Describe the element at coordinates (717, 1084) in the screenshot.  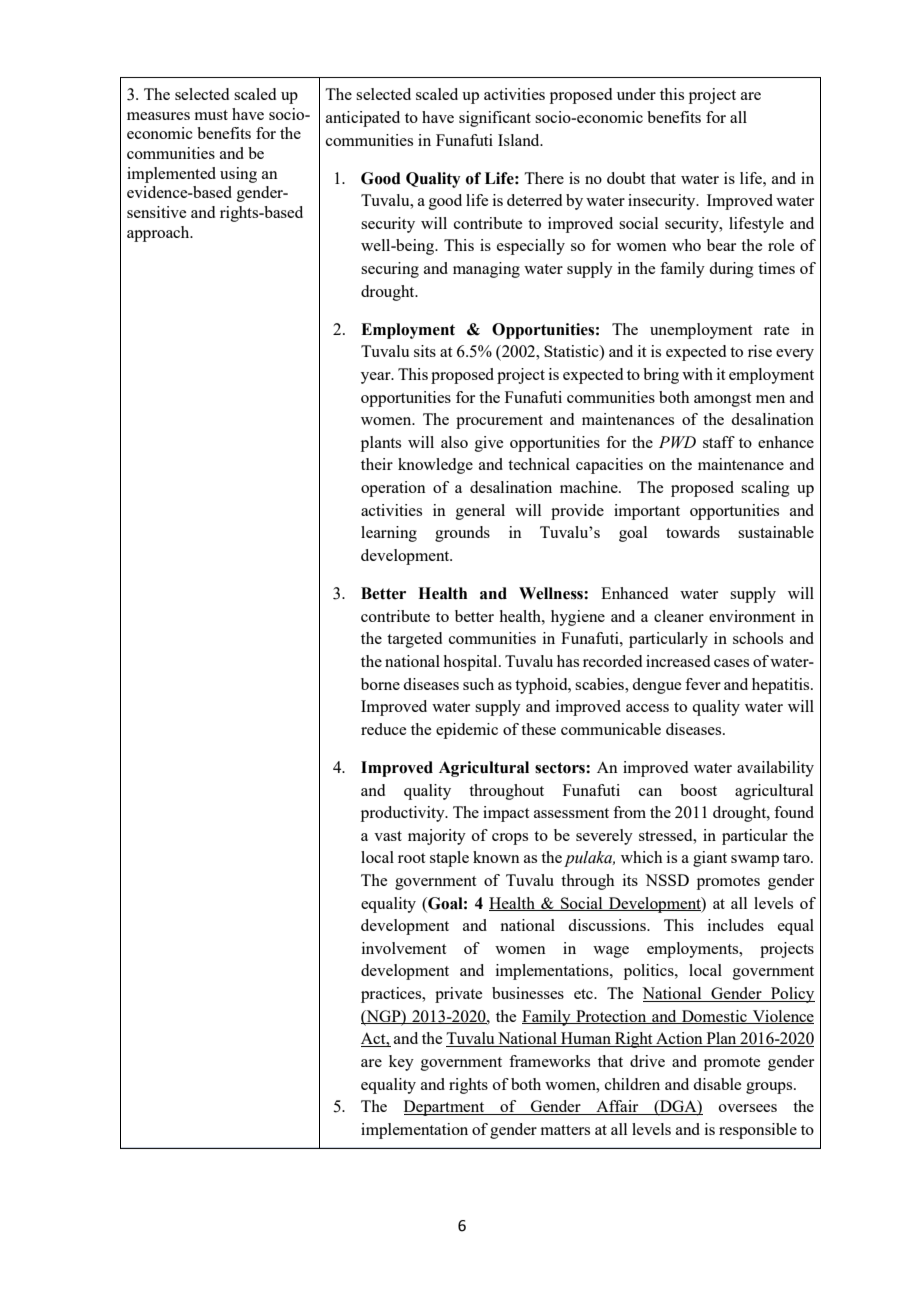
I see `disable` at that location.
